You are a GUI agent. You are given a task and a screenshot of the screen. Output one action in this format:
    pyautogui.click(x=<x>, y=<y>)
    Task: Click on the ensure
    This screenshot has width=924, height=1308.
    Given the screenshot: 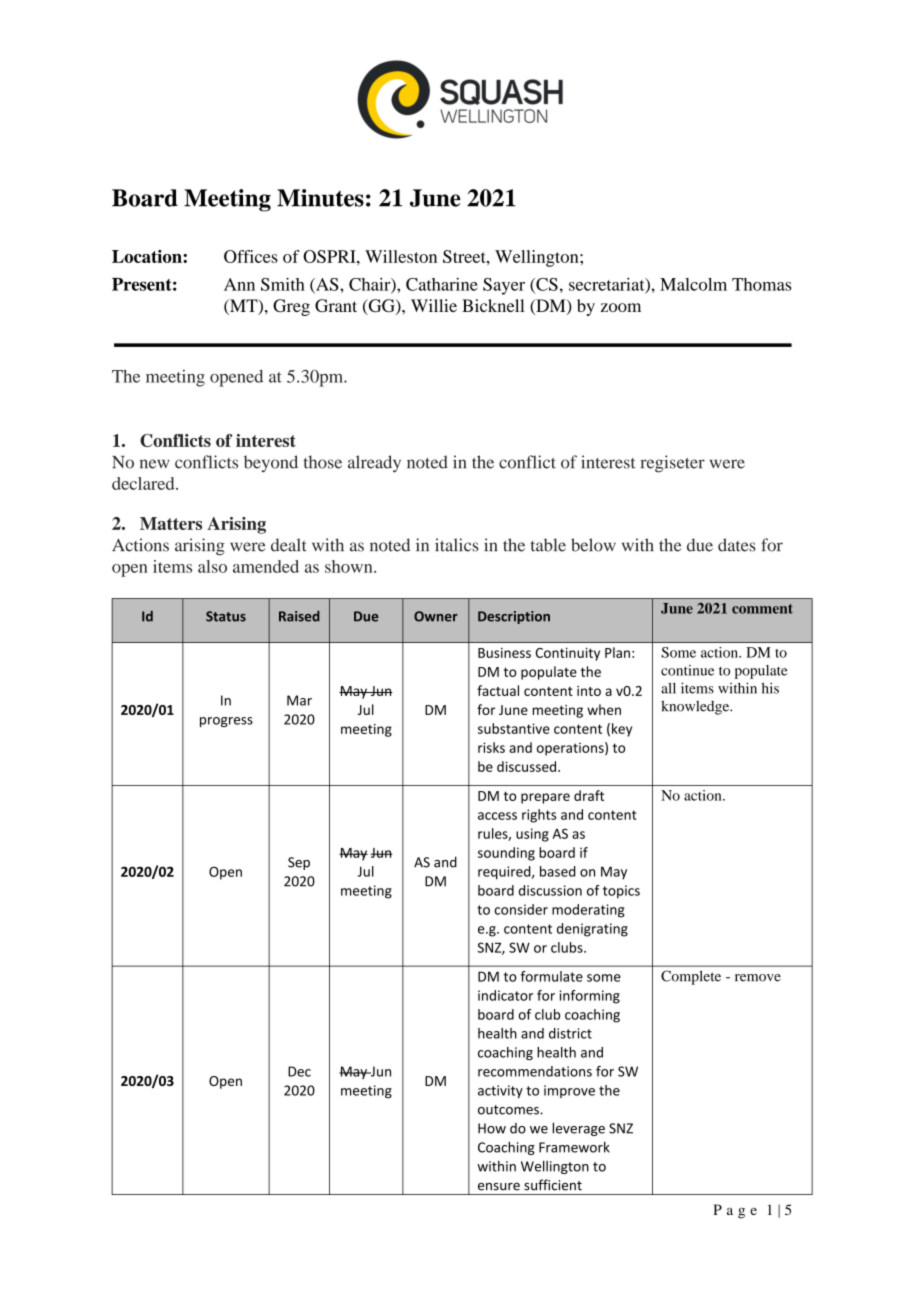 What is the action you would take?
    pyautogui.click(x=499, y=1187)
